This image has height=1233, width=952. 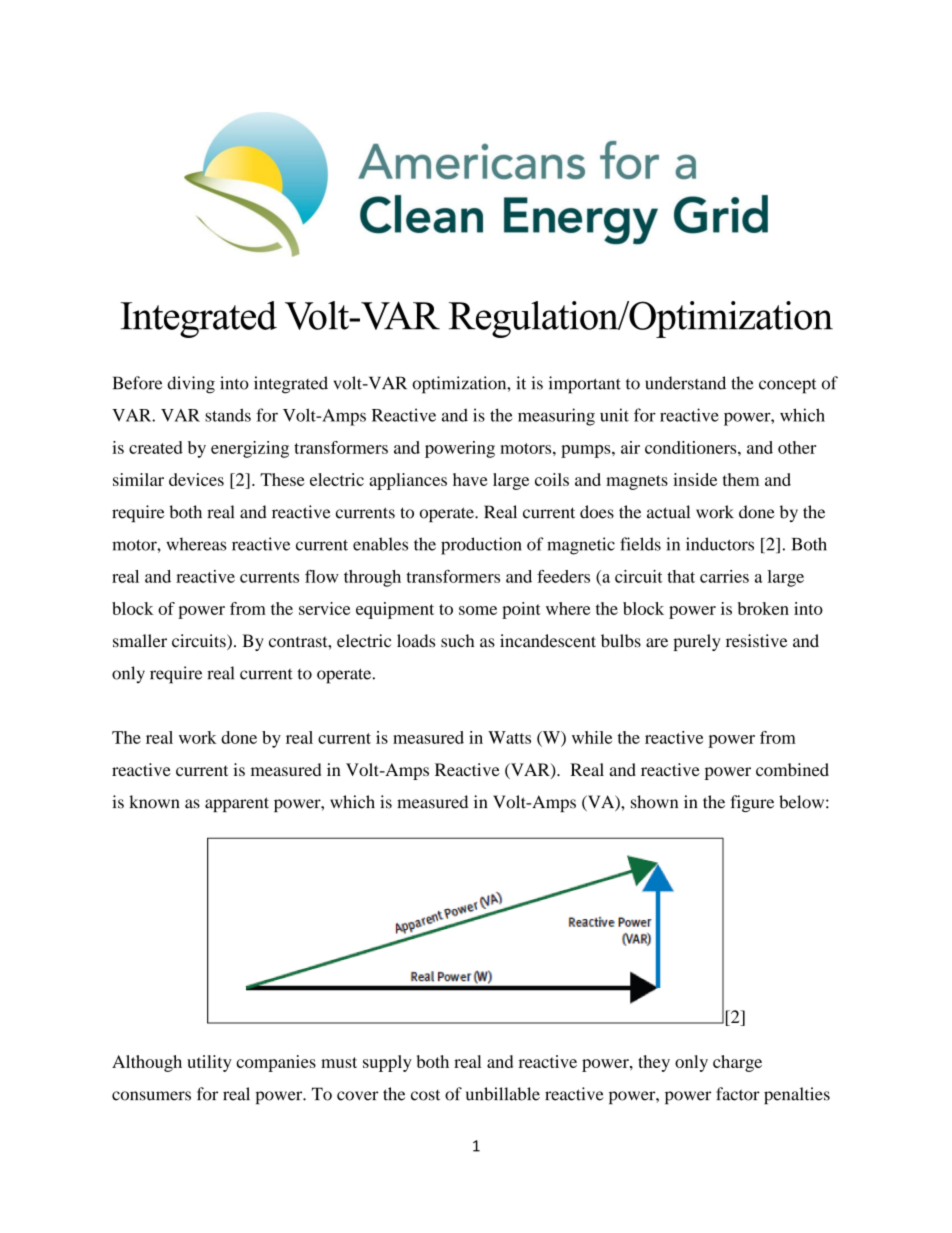 I want to click on carries, so click(x=724, y=576).
